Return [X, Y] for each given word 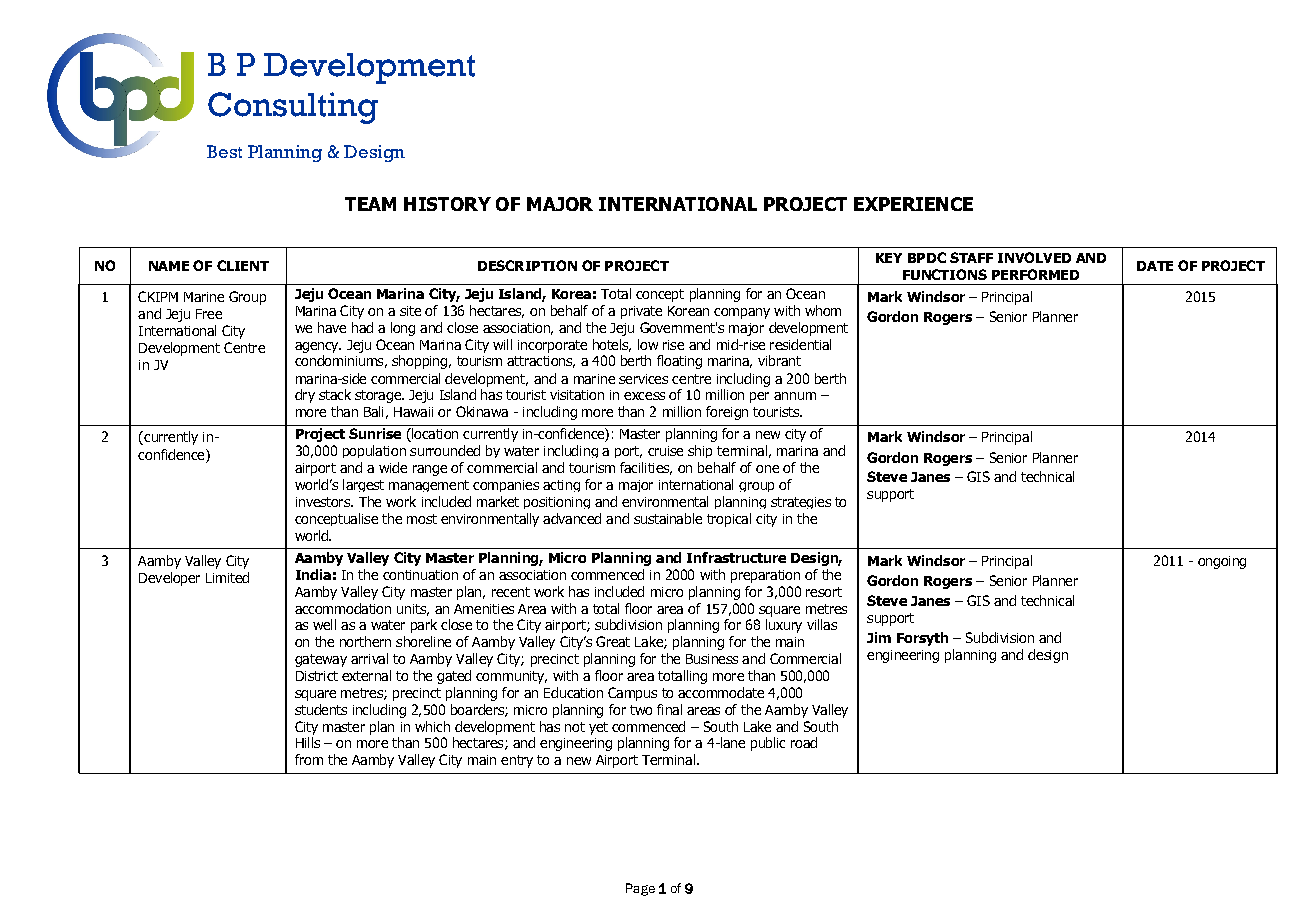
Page [640, 889]
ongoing [1222, 562]
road [804, 742]
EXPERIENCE [913, 204]
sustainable [668, 518]
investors [324, 502]
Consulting [293, 108]
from [309, 759]
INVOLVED [1034, 257]
